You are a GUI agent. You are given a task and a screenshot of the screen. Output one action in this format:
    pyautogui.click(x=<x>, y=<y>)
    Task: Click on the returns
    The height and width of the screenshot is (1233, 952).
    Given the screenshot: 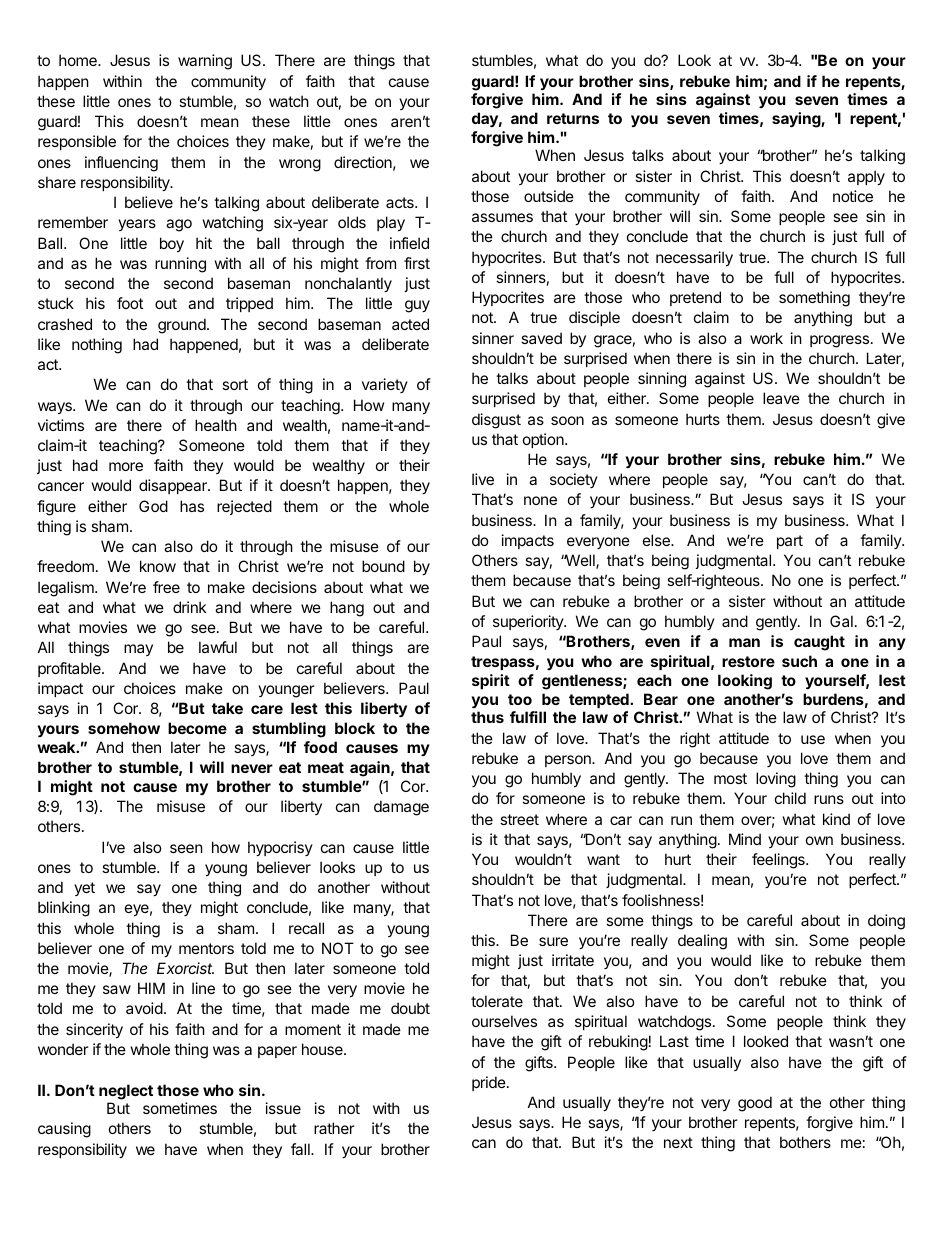 What is the action you would take?
    pyautogui.click(x=573, y=118)
